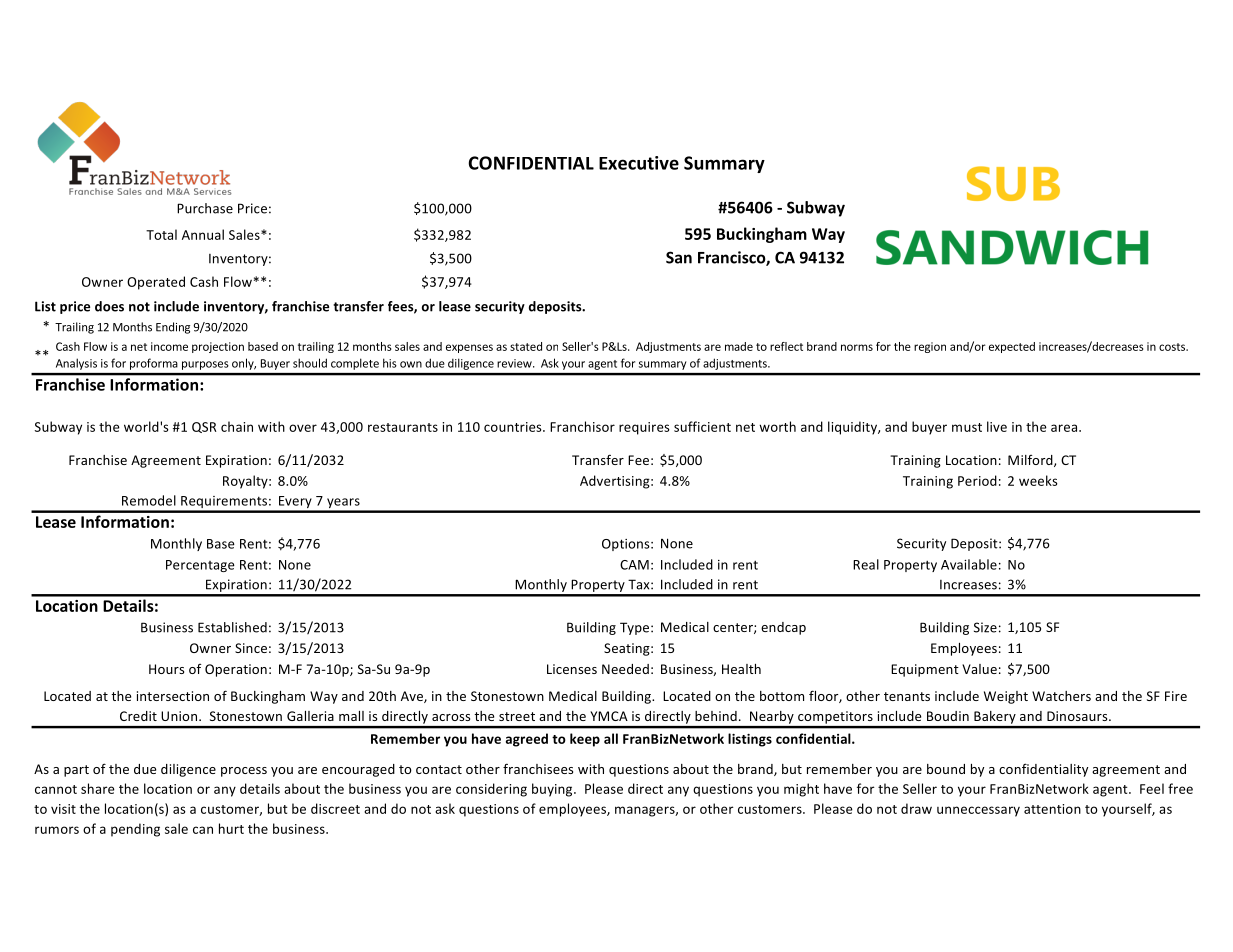  I want to click on Size, so click(985, 627).
